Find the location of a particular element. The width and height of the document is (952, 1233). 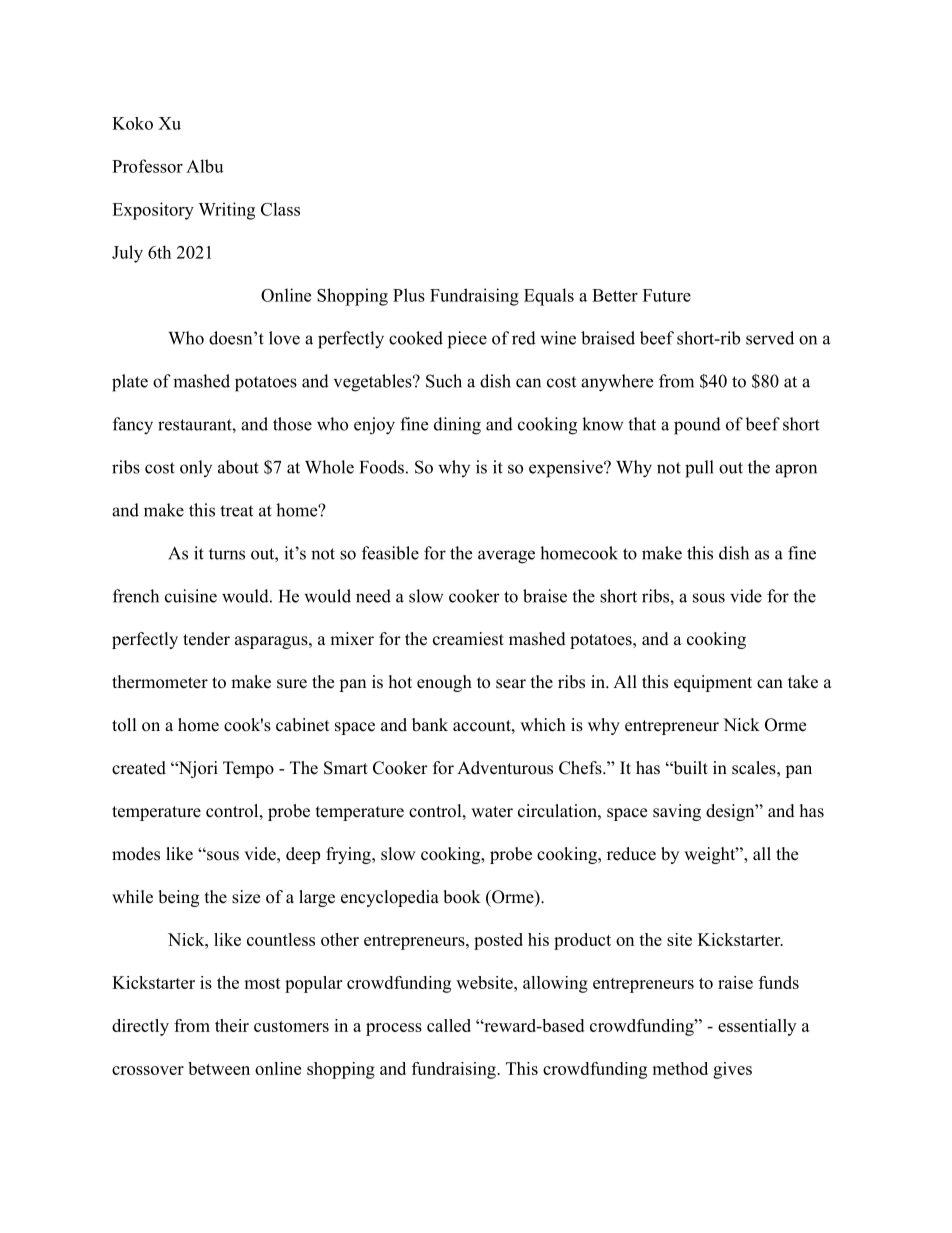

Future is located at coordinates (667, 295).
